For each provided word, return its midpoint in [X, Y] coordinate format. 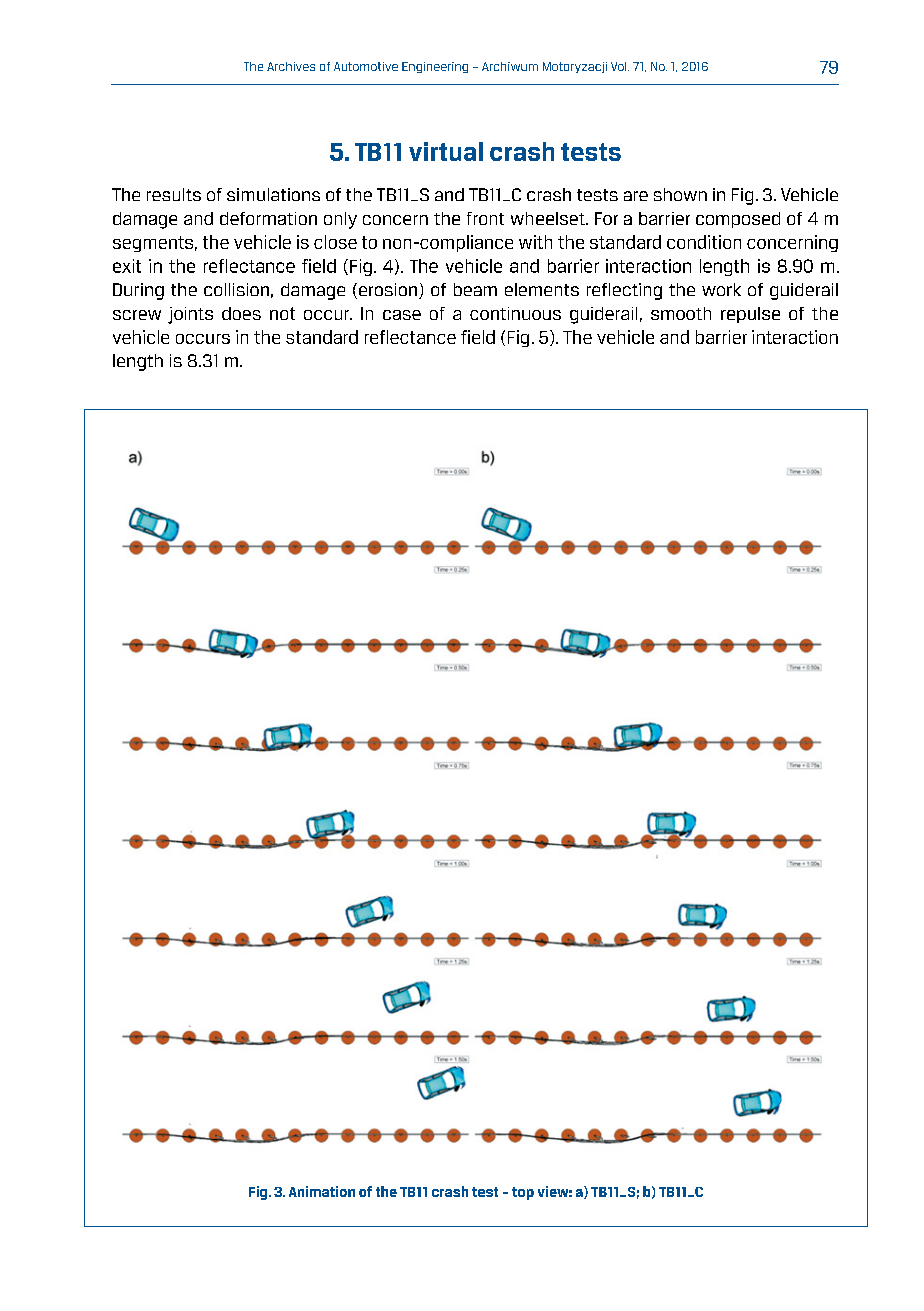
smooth [681, 313]
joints [190, 315]
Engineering [435, 67]
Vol [620, 66]
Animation [322, 1191]
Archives [291, 66]
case [402, 315]
